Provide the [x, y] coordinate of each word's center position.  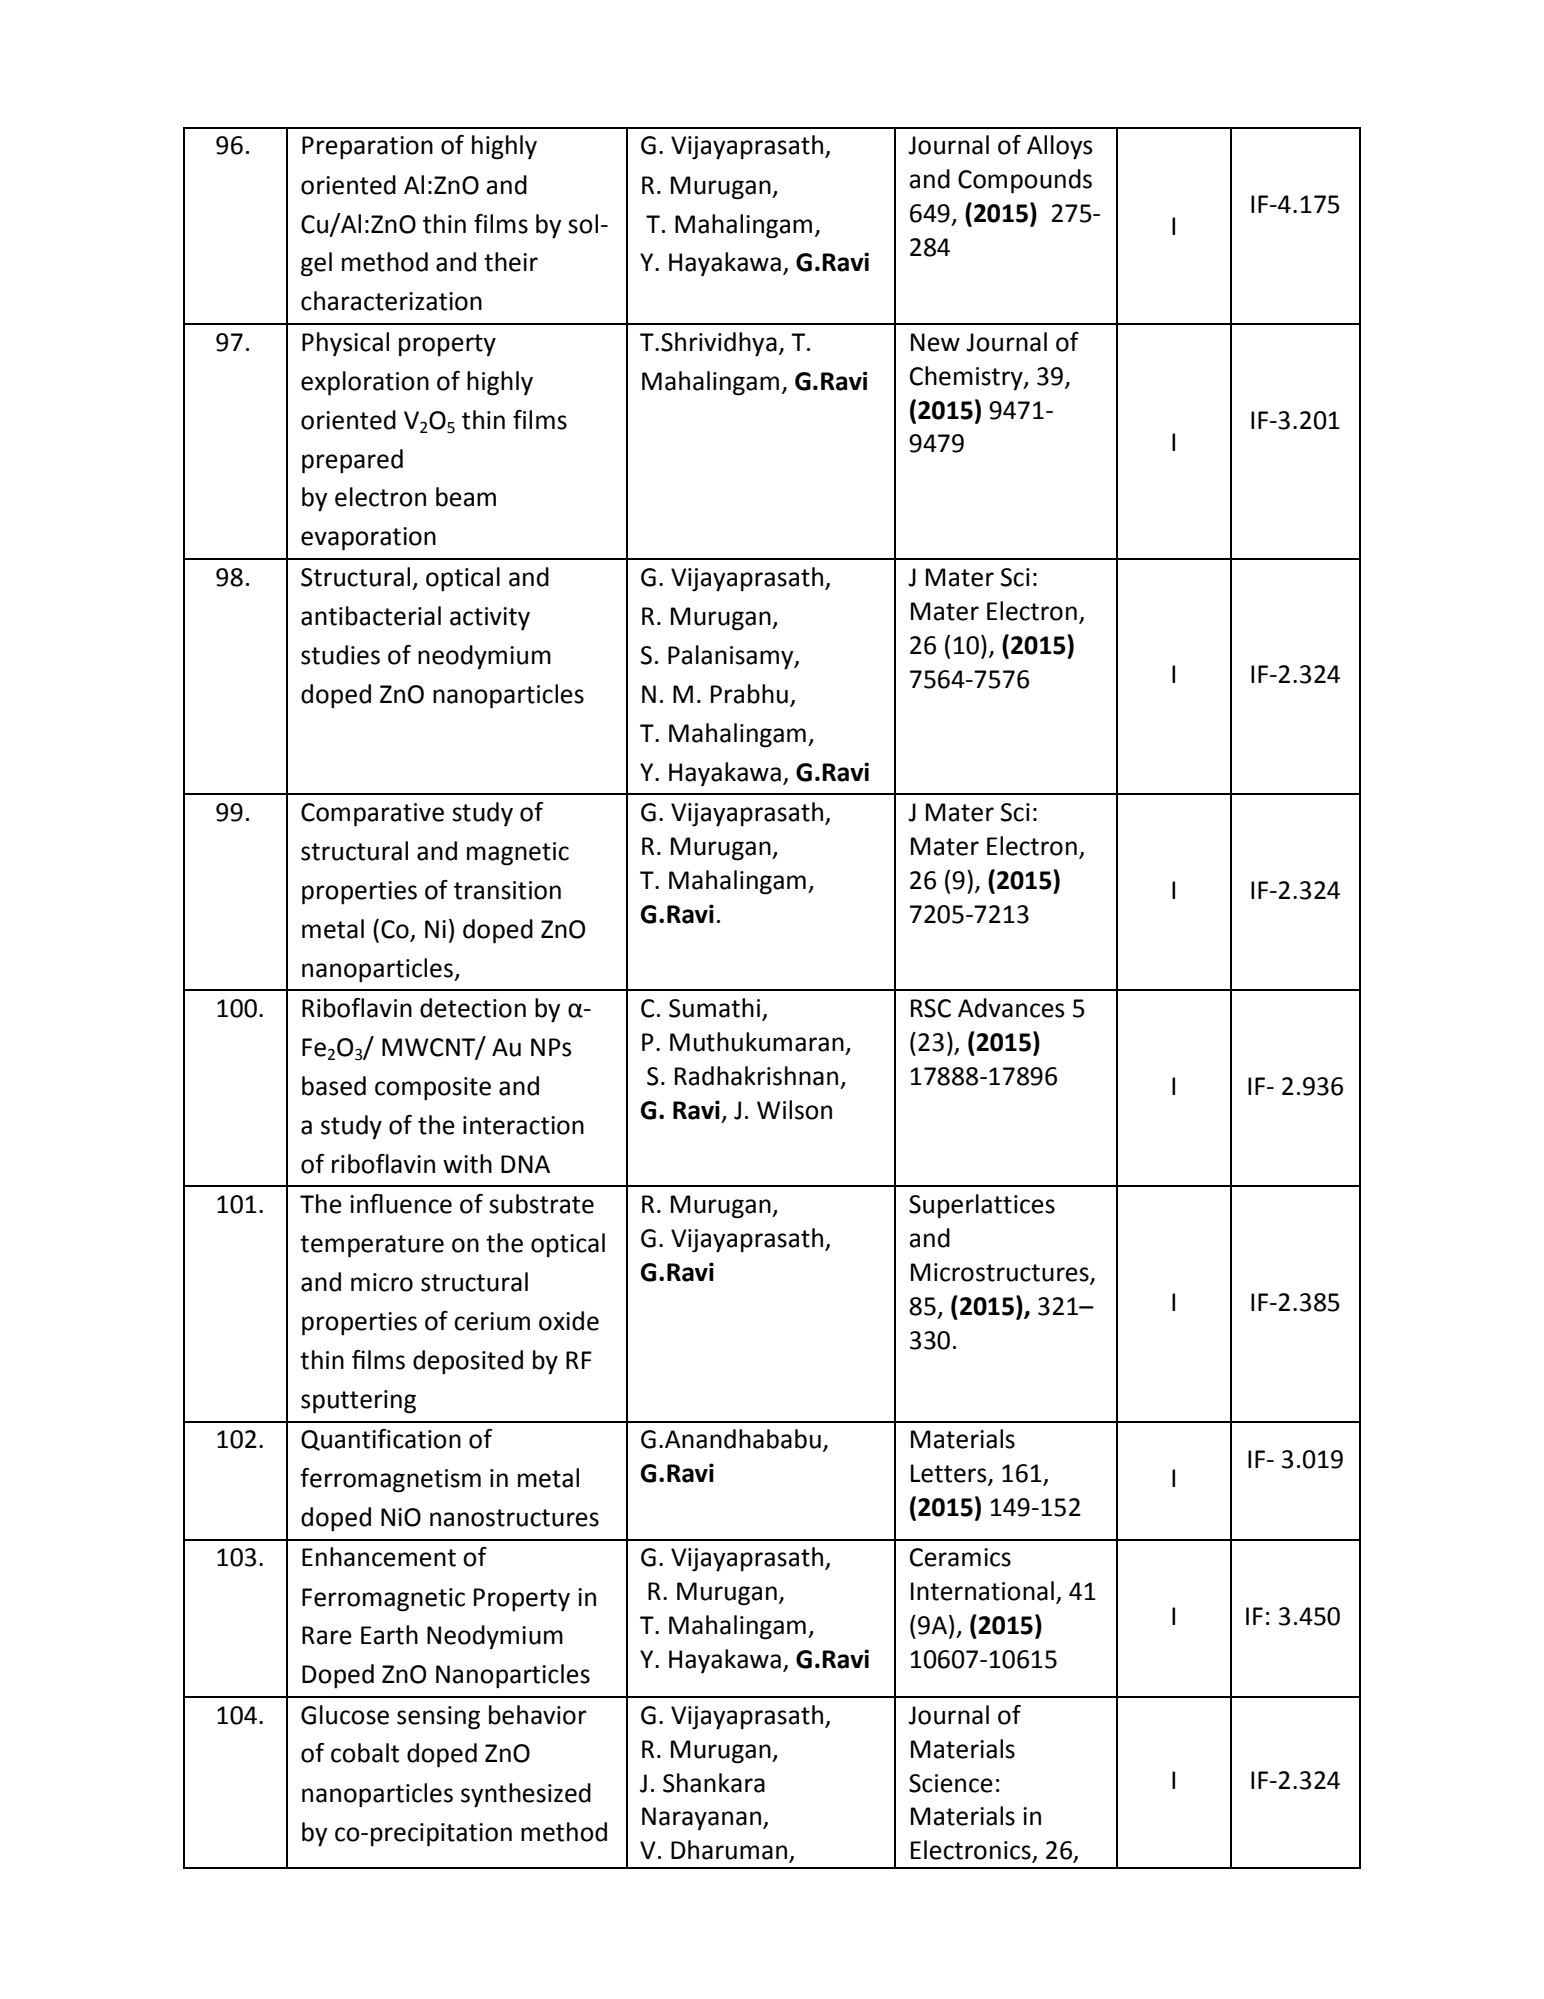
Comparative [372, 815]
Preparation [367, 148]
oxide [569, 1321]
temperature [372, 1246]
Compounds [1025, 181]
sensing [438, 1718]
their [511, 262]
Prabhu [749, 694]
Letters [950, 1474]
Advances [1011, 1008]
